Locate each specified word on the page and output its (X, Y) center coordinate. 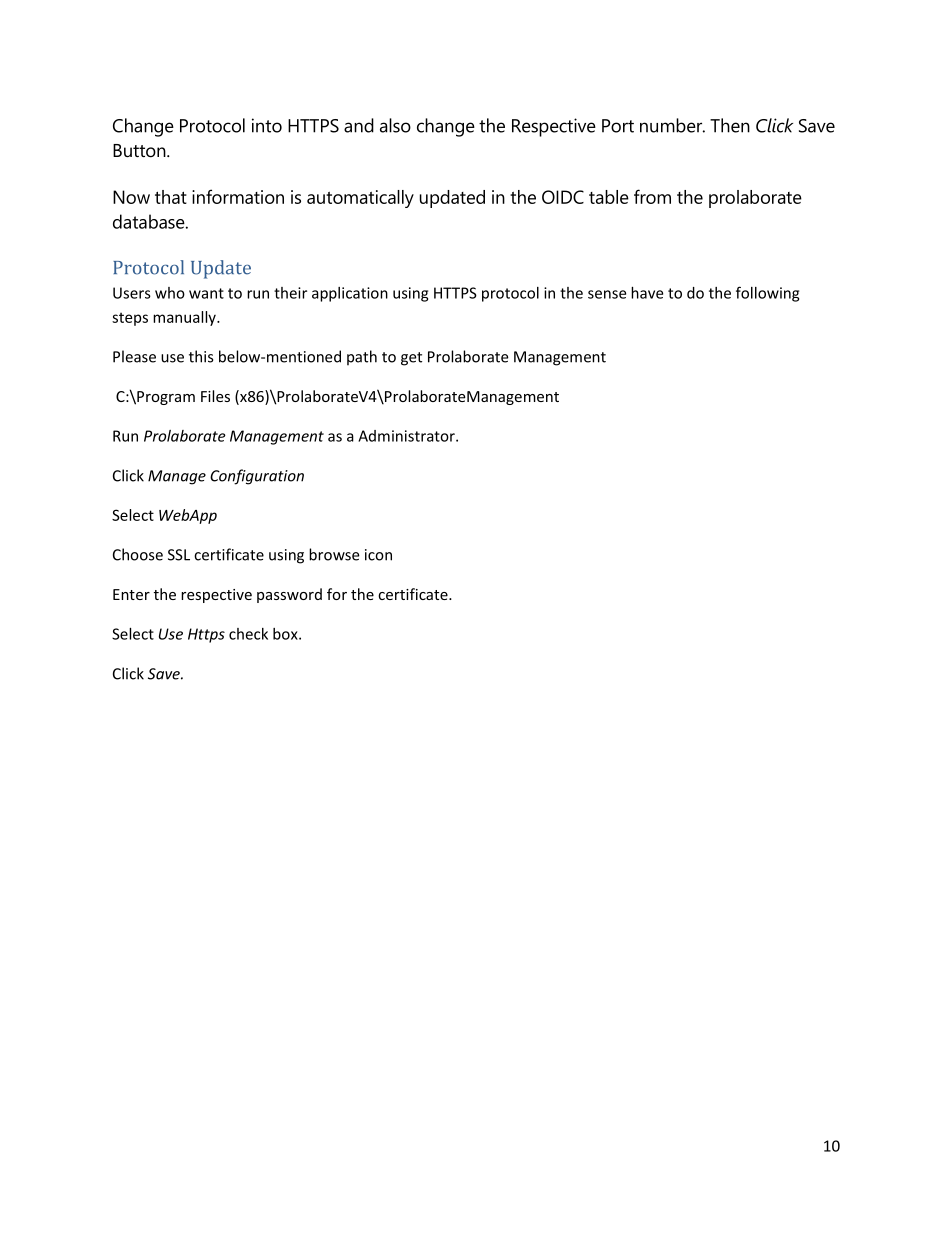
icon (378, 555)
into (267, 125)
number (672, 125)
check (248, 634)
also (395, 125)
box (286, 634)
